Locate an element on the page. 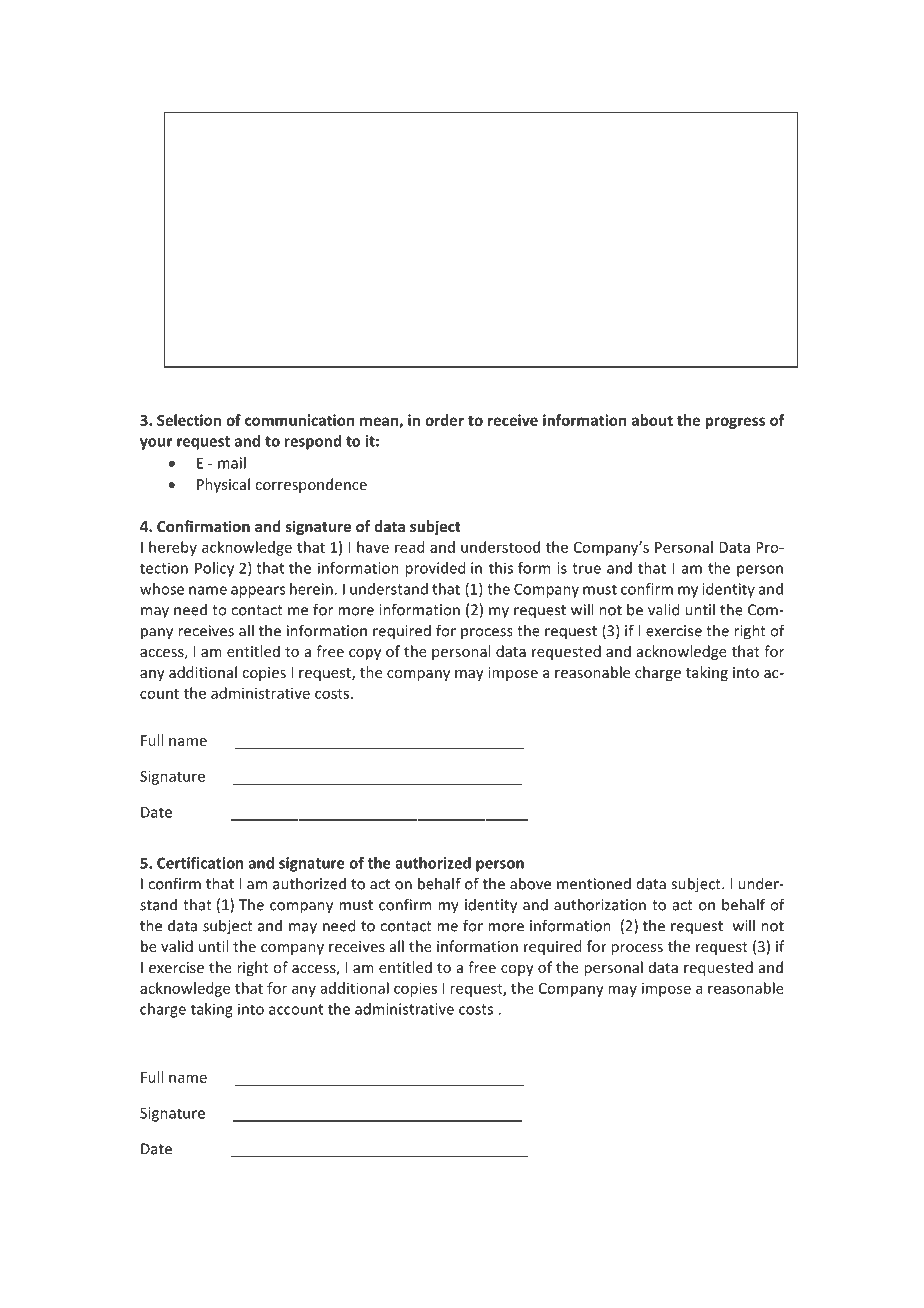 The height and width of the image is (1308, 924). Certification is located at coordinates (200, 863).
